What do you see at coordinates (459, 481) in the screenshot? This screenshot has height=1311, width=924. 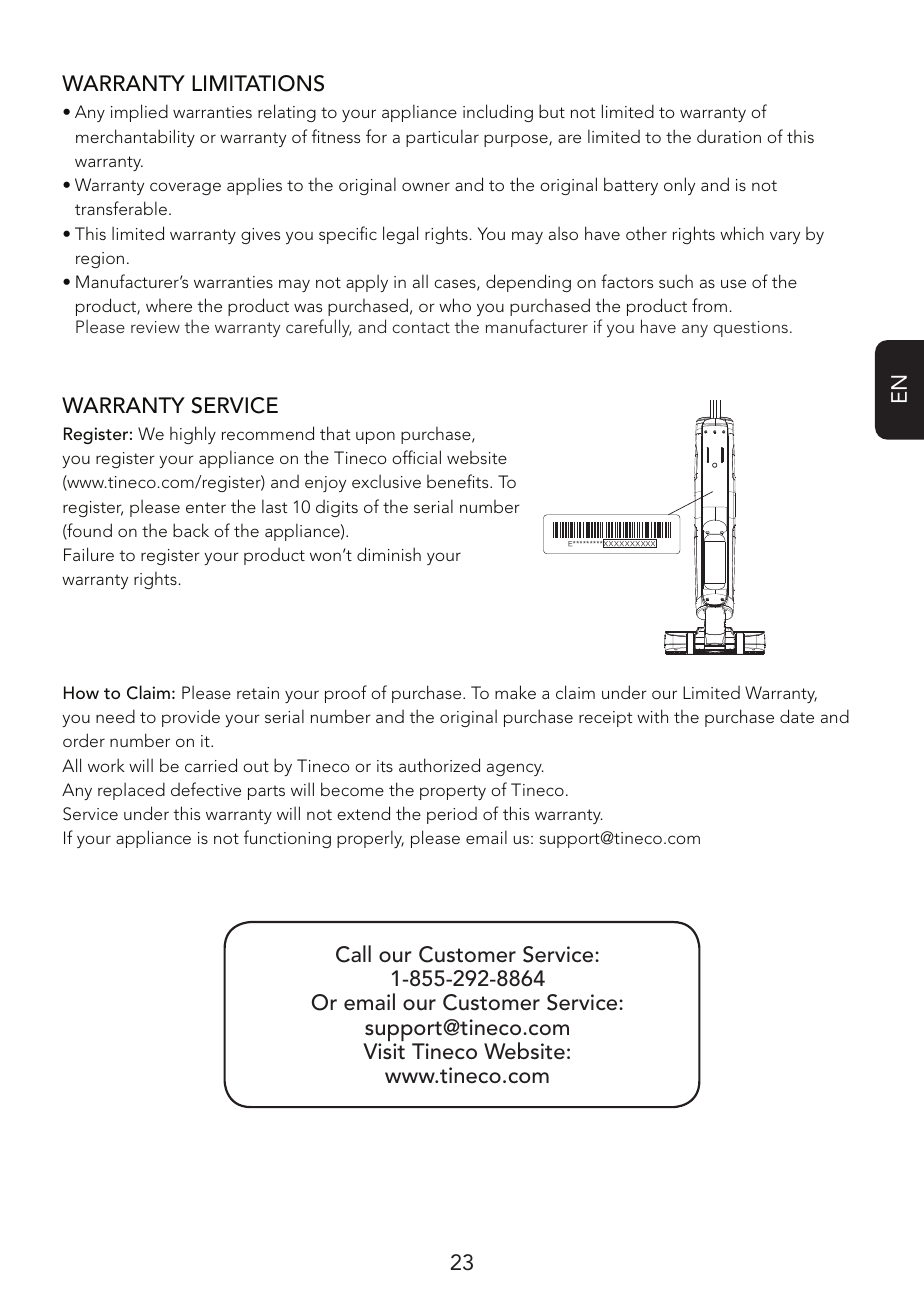 I see `benefits` at bounding box center [459, 481].
